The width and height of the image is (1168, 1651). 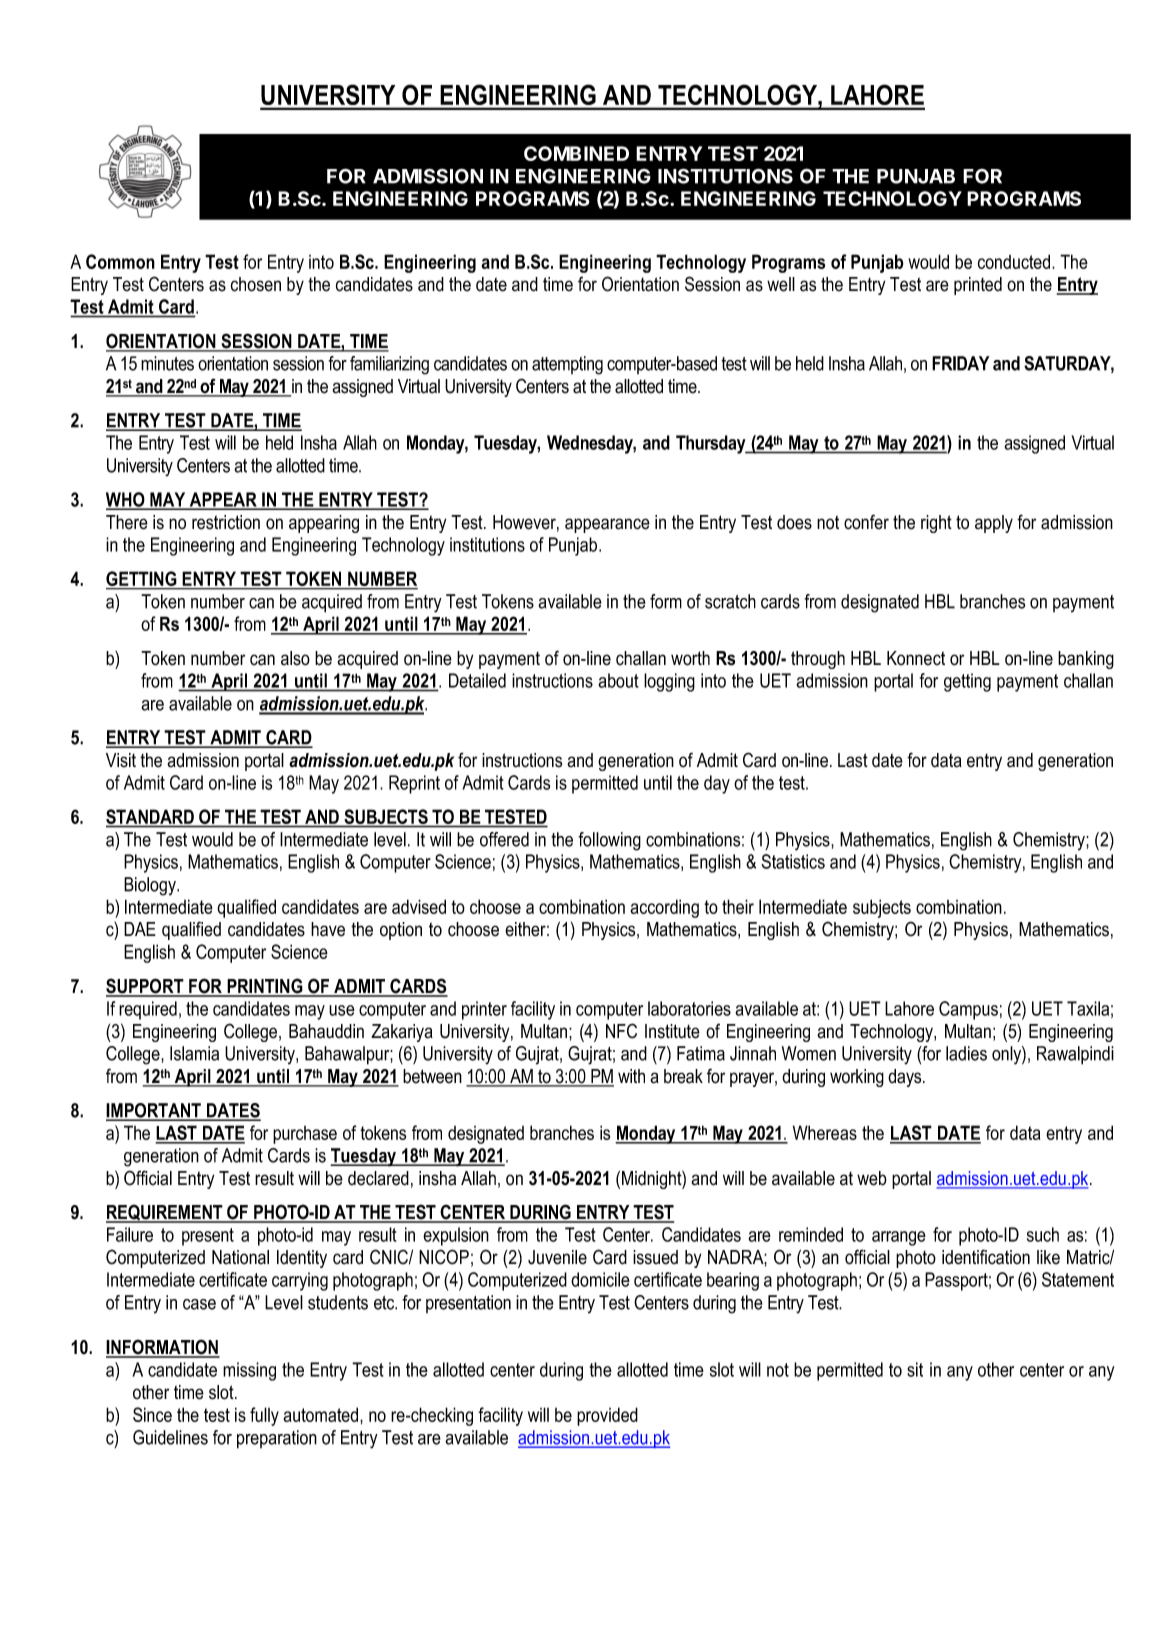 I want to click on Statement, so click(x=1078, y=1279).
